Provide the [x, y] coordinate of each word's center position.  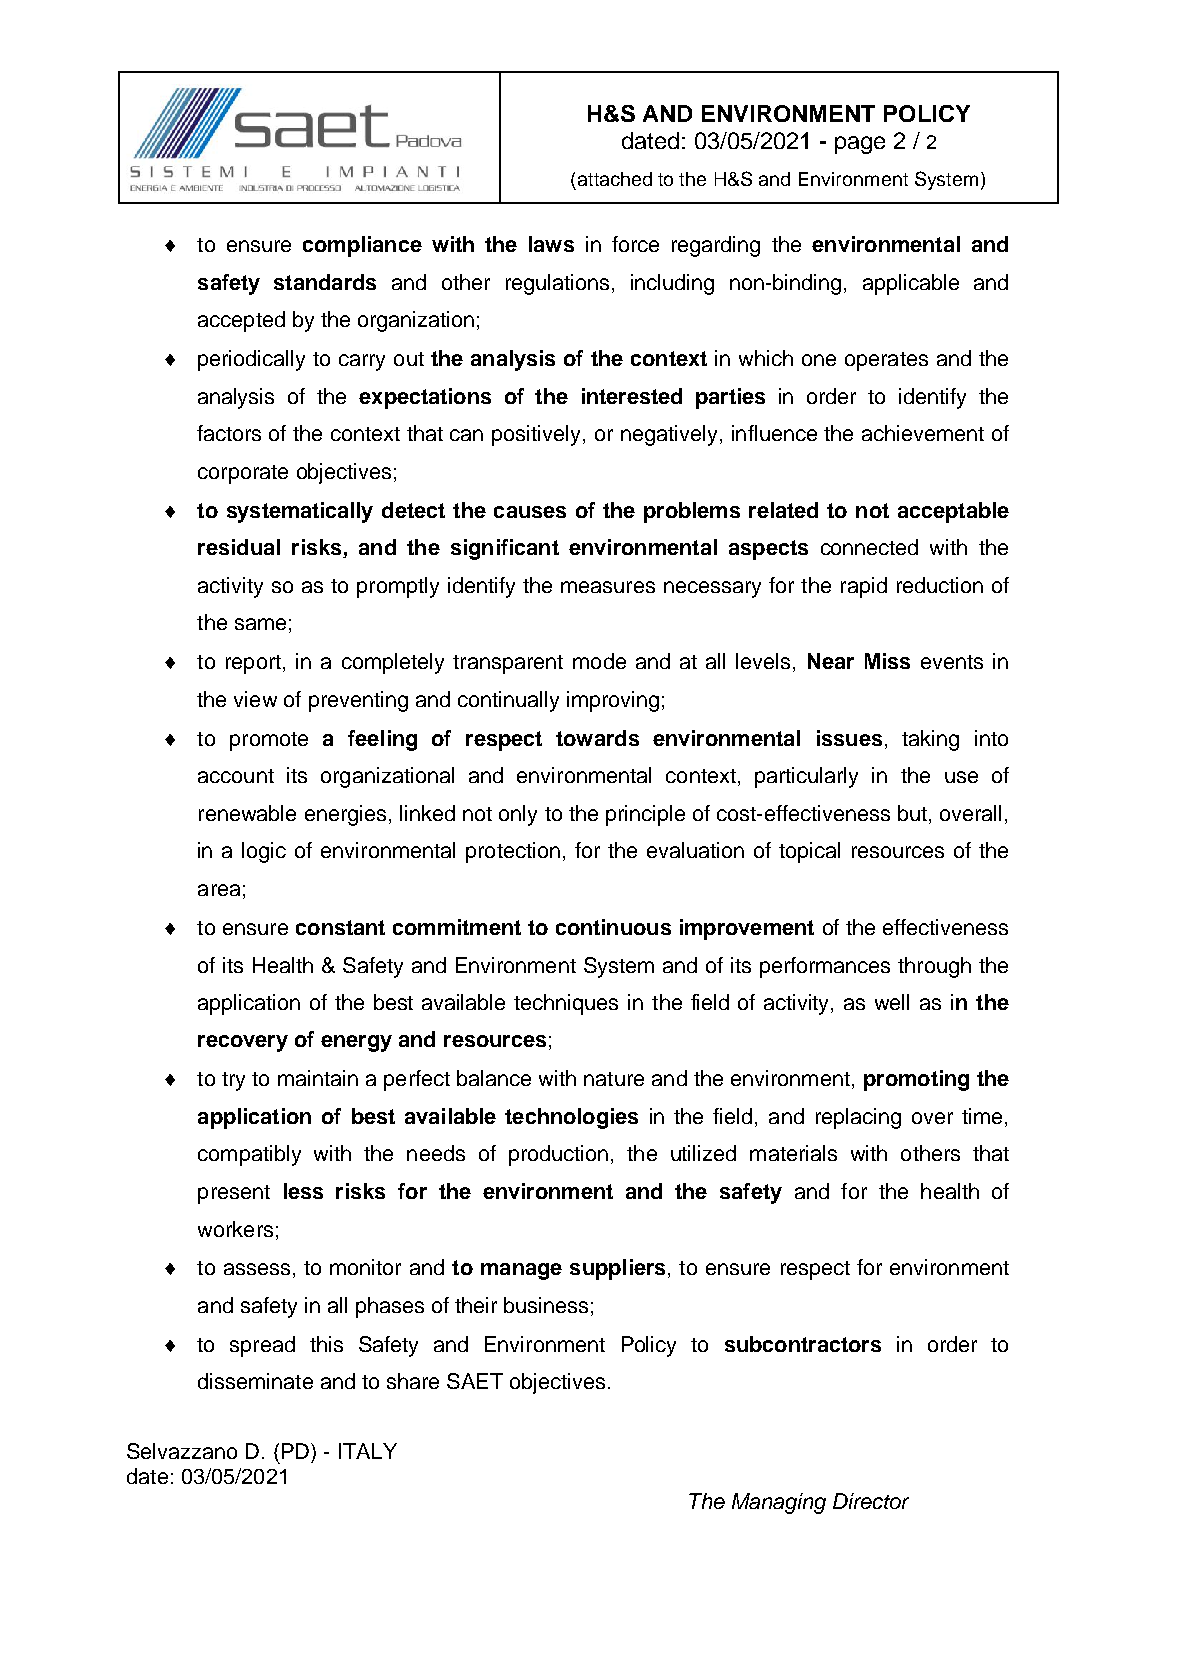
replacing [858, 1118]
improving [613, 701]
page [860, 145]
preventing [358, 701]
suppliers [617, 1269]
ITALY [368, 1451]
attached [615, 179]
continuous [613, 927]
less [303, 1191]
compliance [362, 246]
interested [632, 396]
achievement [923, 433]
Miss [887, 661]
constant [340, 927]
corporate [243, 474]
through [934, 967]
